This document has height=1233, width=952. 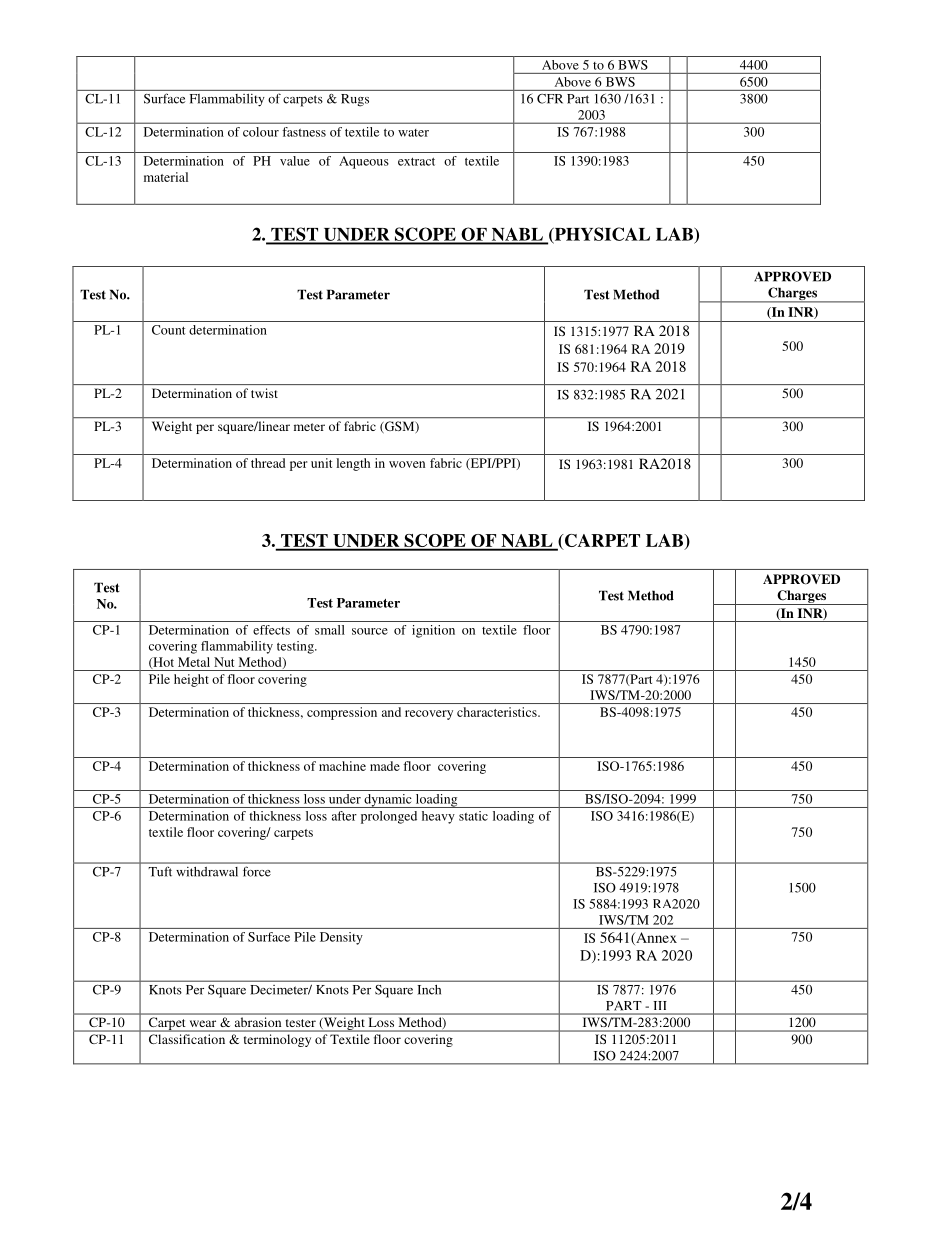 What do you see at coordinates (261, 132) in the document?
I see `colour` at bounding box center [261, 132].
